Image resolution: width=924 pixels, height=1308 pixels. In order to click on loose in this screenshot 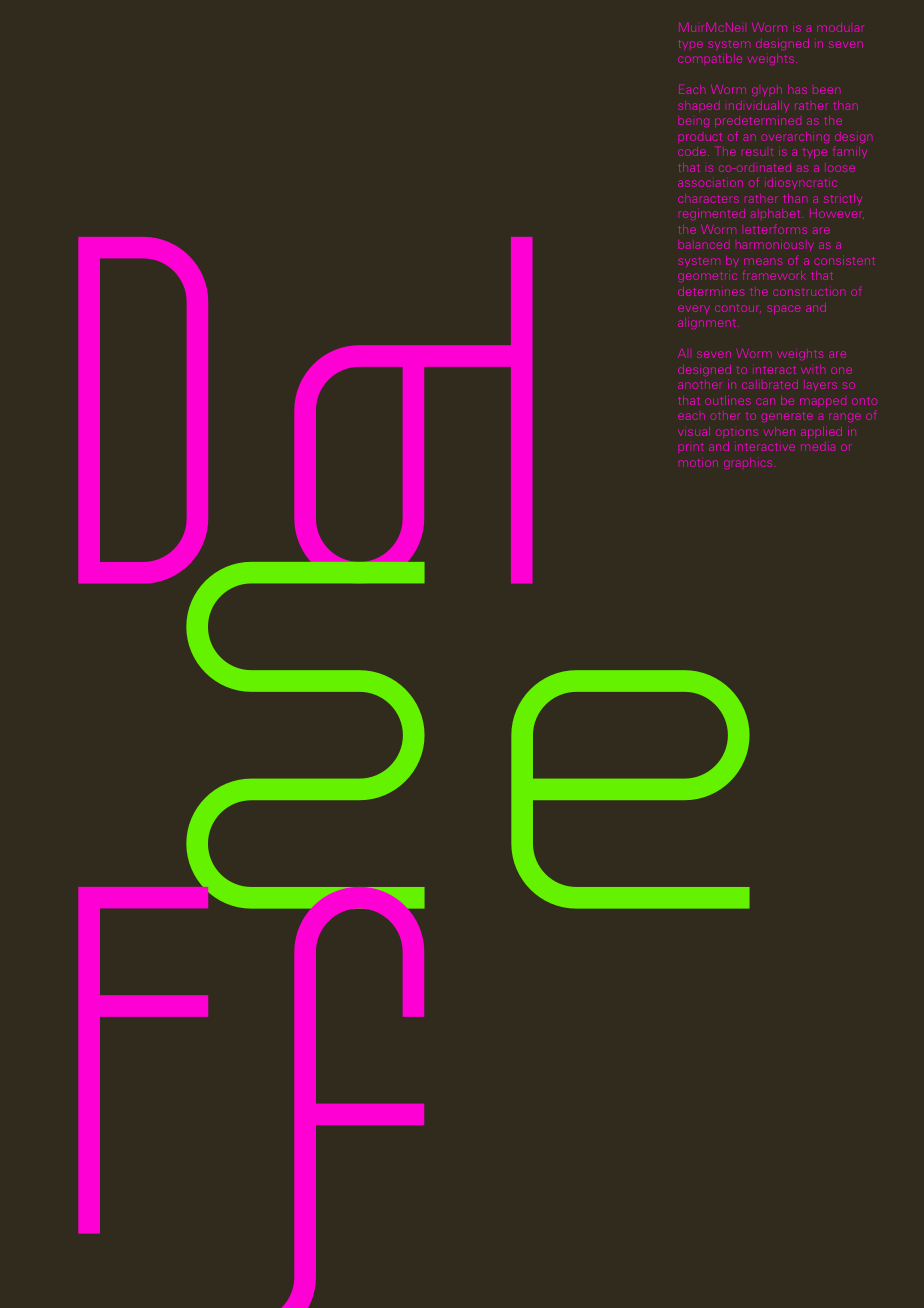, I will do `click(840, 167)`.
